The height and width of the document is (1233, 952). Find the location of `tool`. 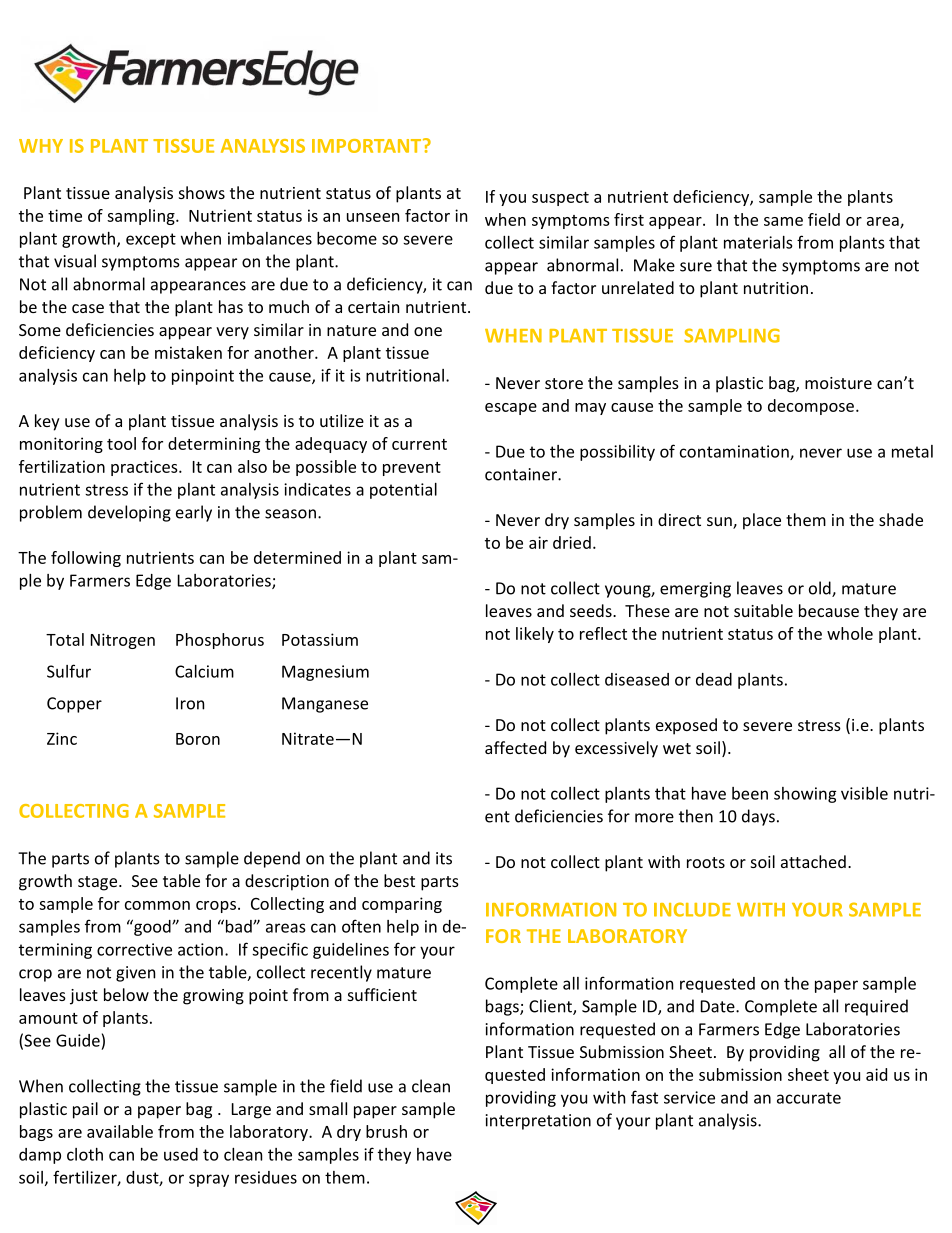

tool is located at coordinates (121, 443).
